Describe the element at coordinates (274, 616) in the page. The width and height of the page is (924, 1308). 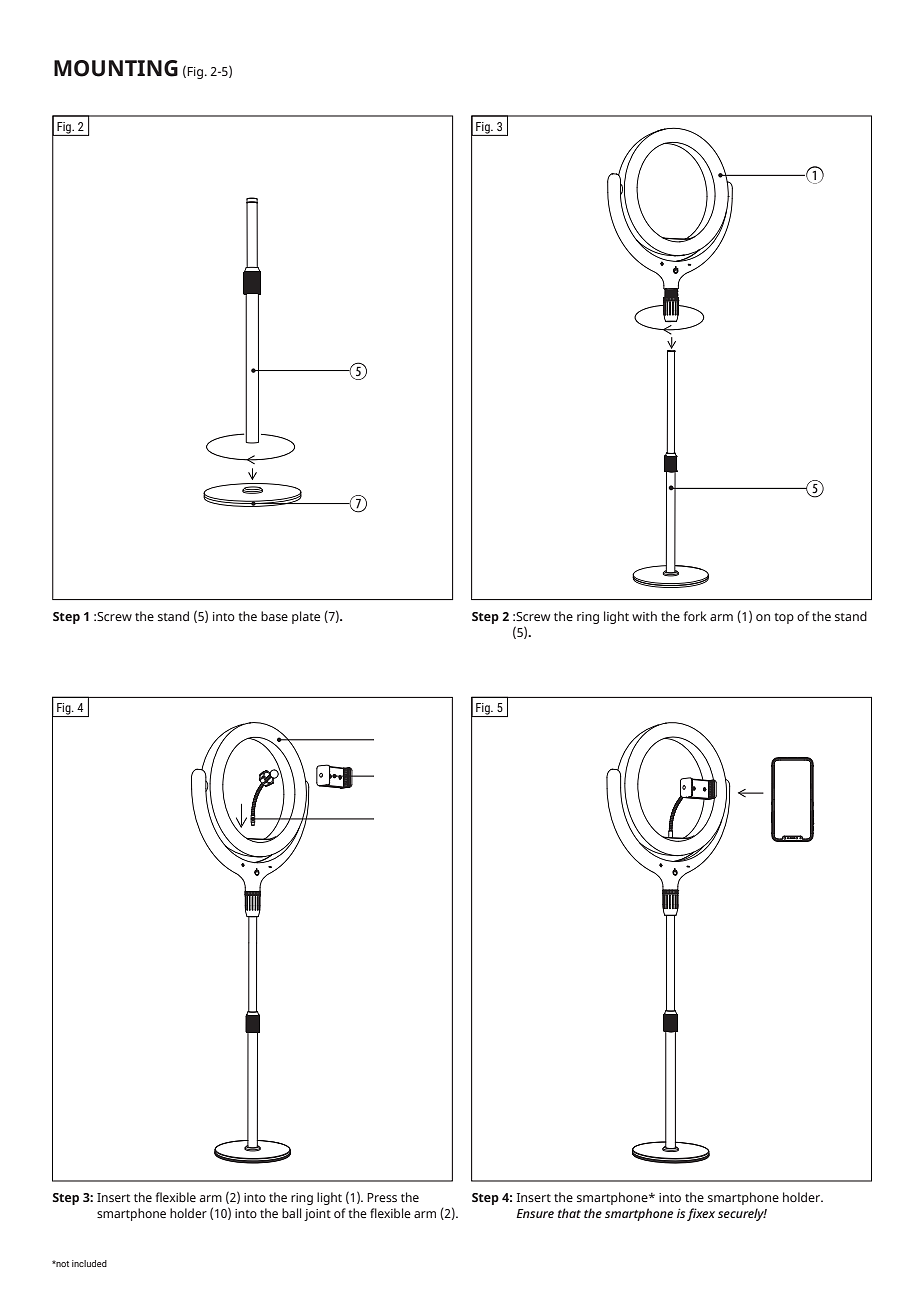
I see `base` at that location.
